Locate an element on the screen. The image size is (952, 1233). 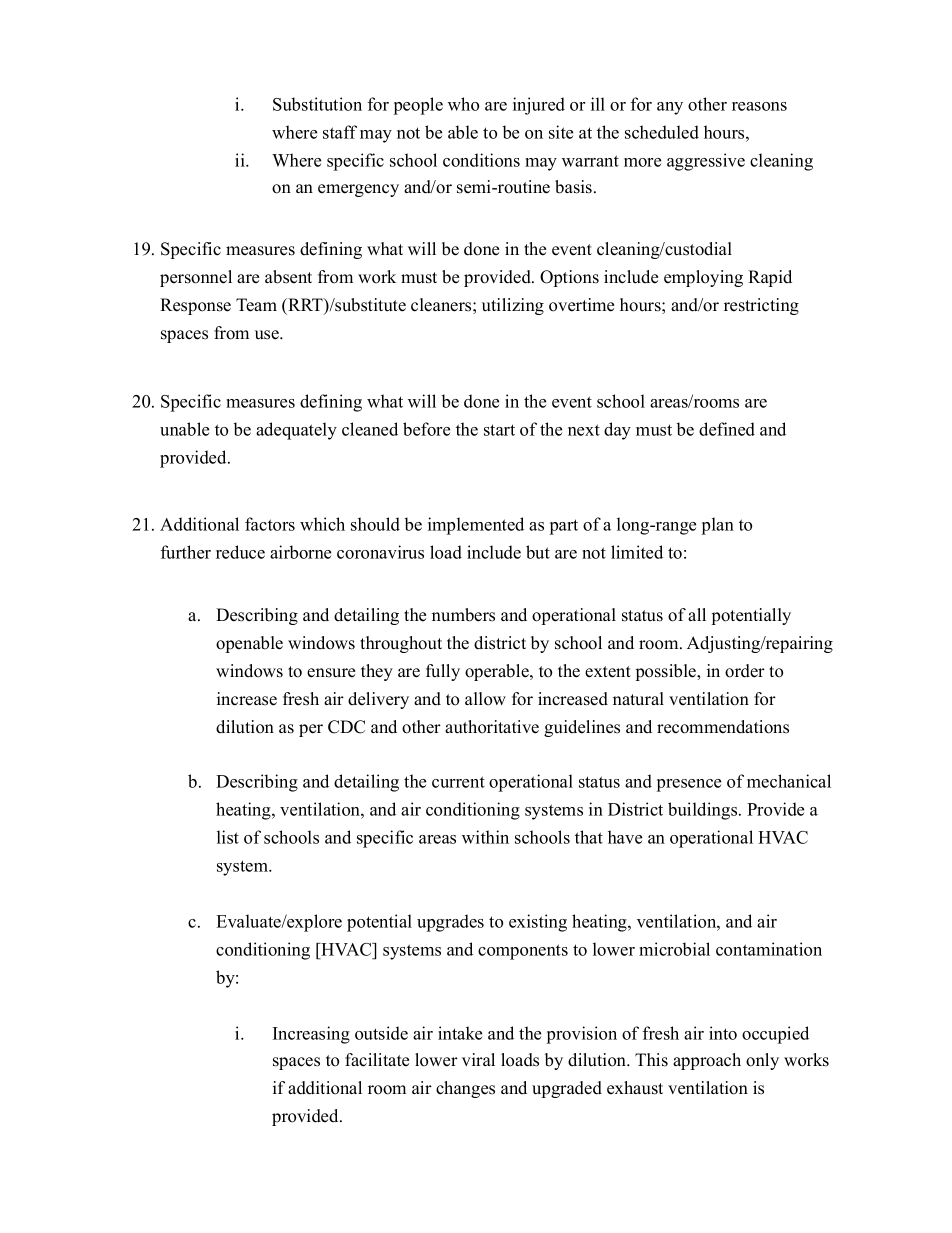
adequately is located at coordinates (296, 431).
